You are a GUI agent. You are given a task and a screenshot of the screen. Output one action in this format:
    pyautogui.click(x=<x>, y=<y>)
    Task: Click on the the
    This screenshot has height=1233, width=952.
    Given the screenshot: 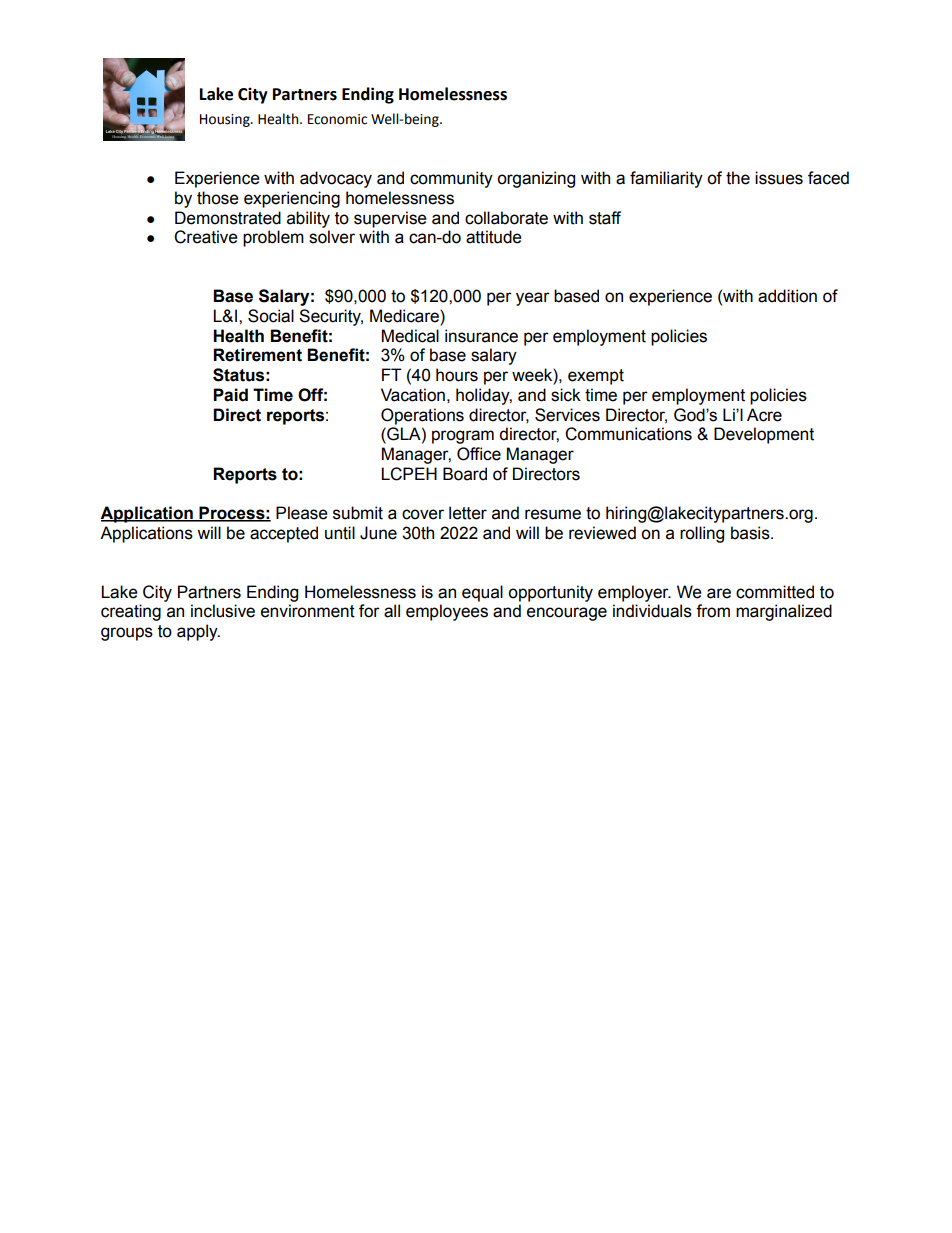 What is the action you would take?
    pyautogui.click(x=738, y=178)
